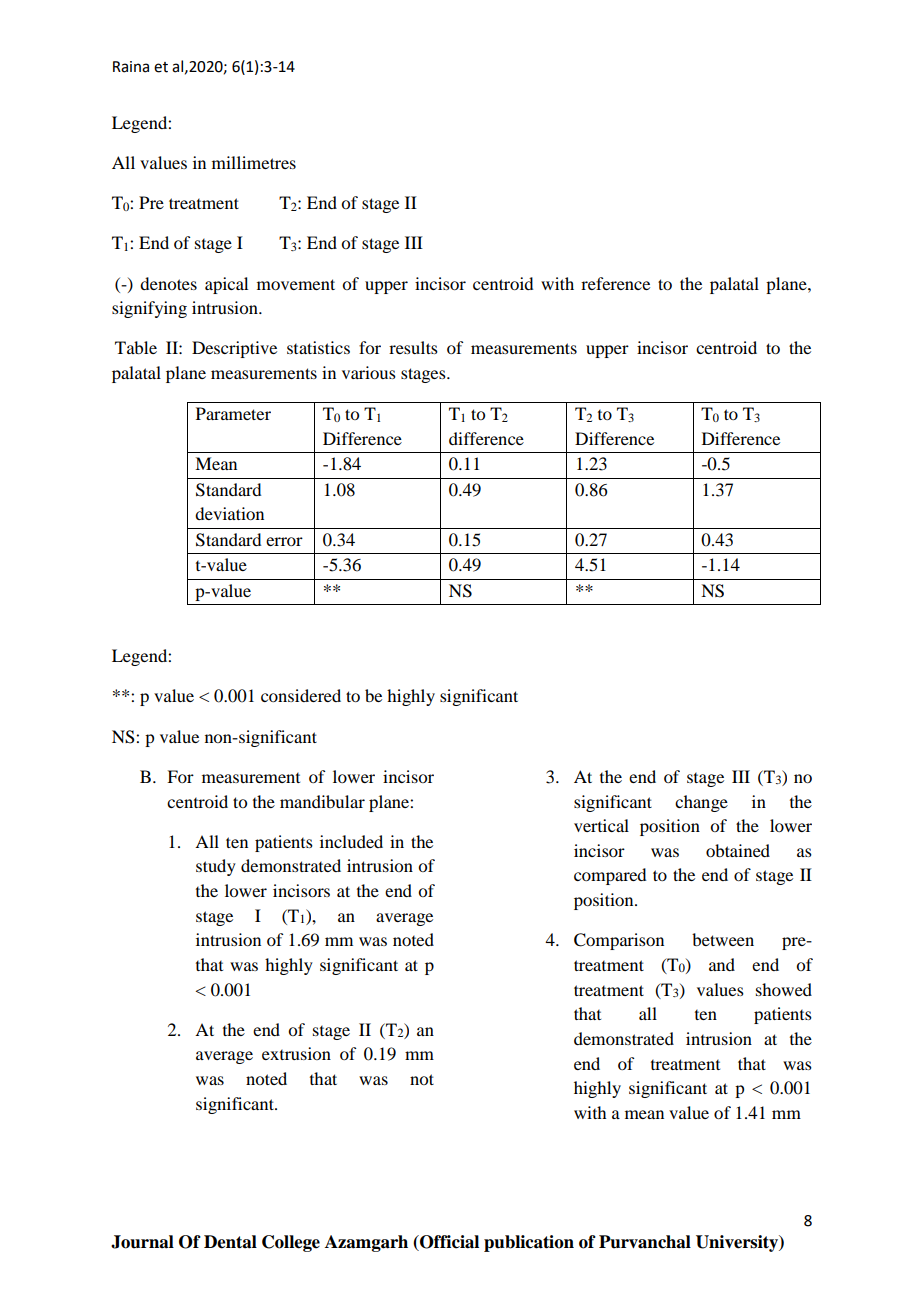  Describe the element at coordinates (413, 347) in the image. I see `results` at that location.
